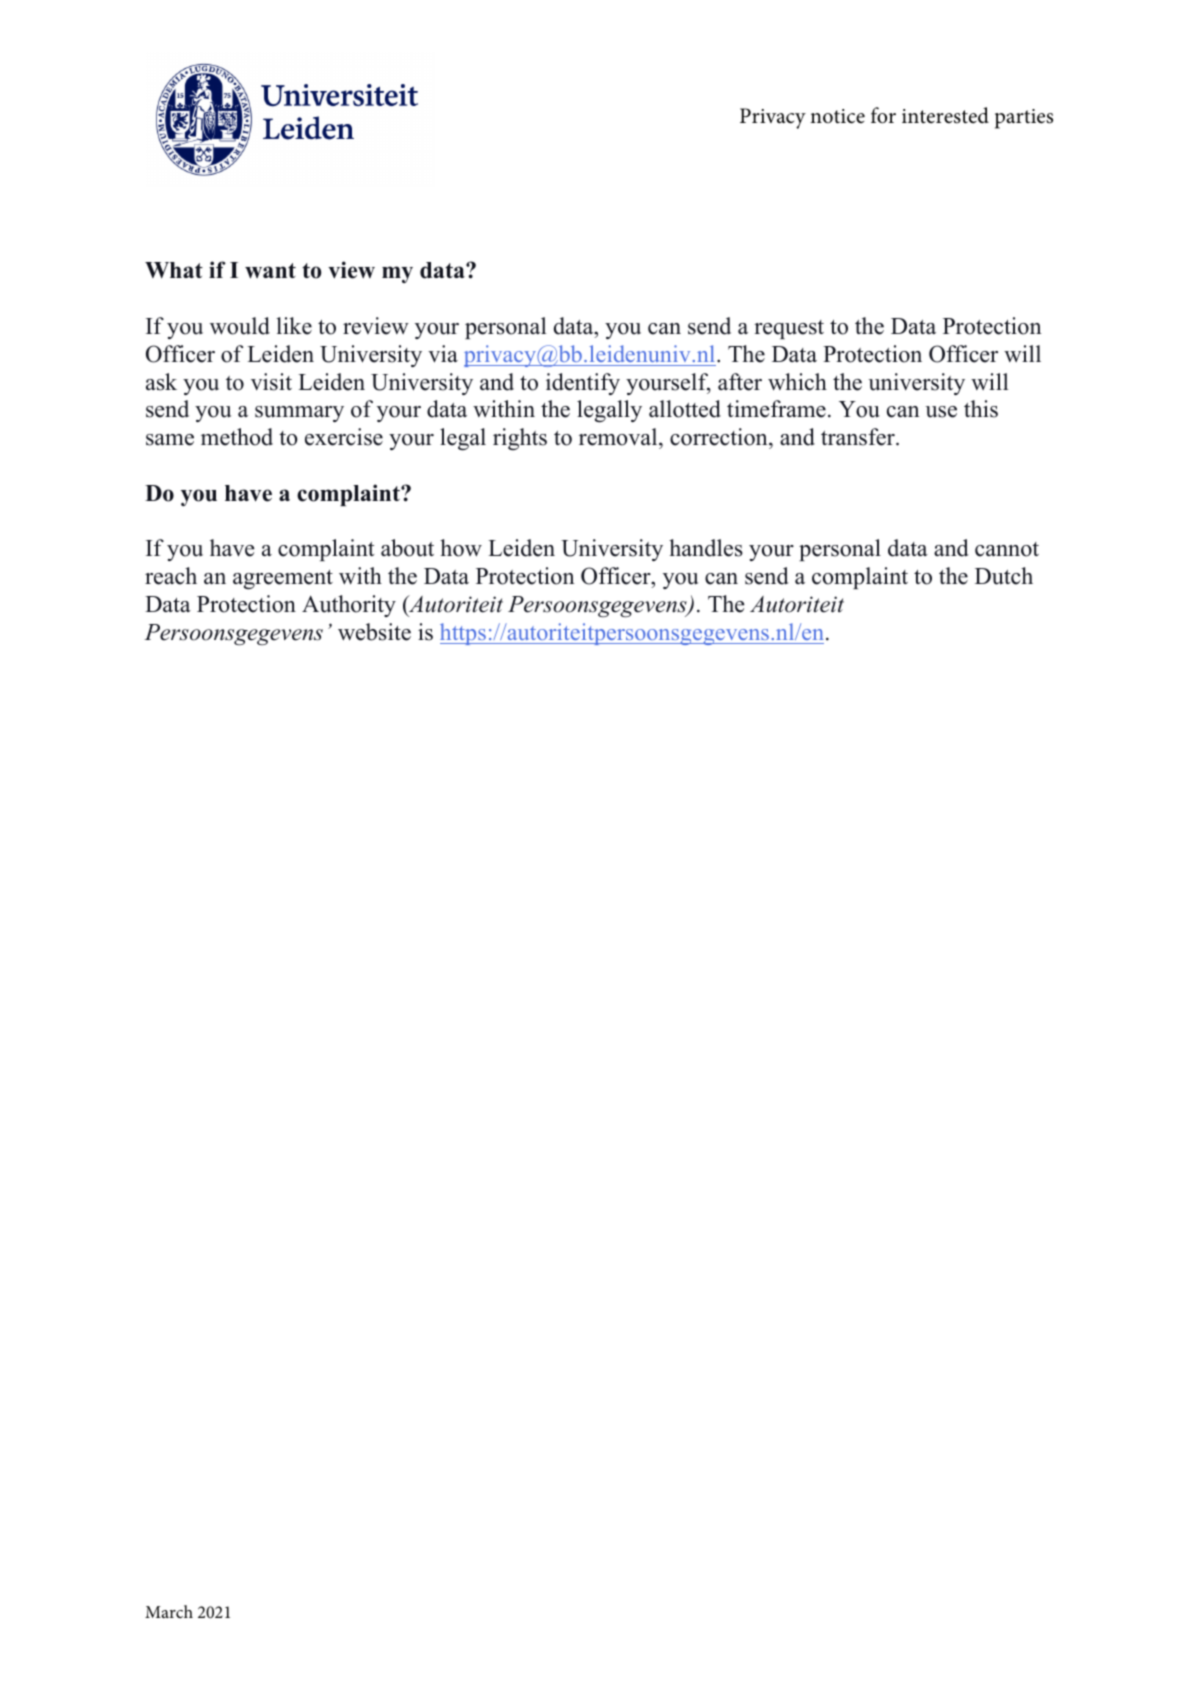  What do you see at coordinates (1007, 549) in the page?
I see `cannot` at bounding box center [1007, 549].
